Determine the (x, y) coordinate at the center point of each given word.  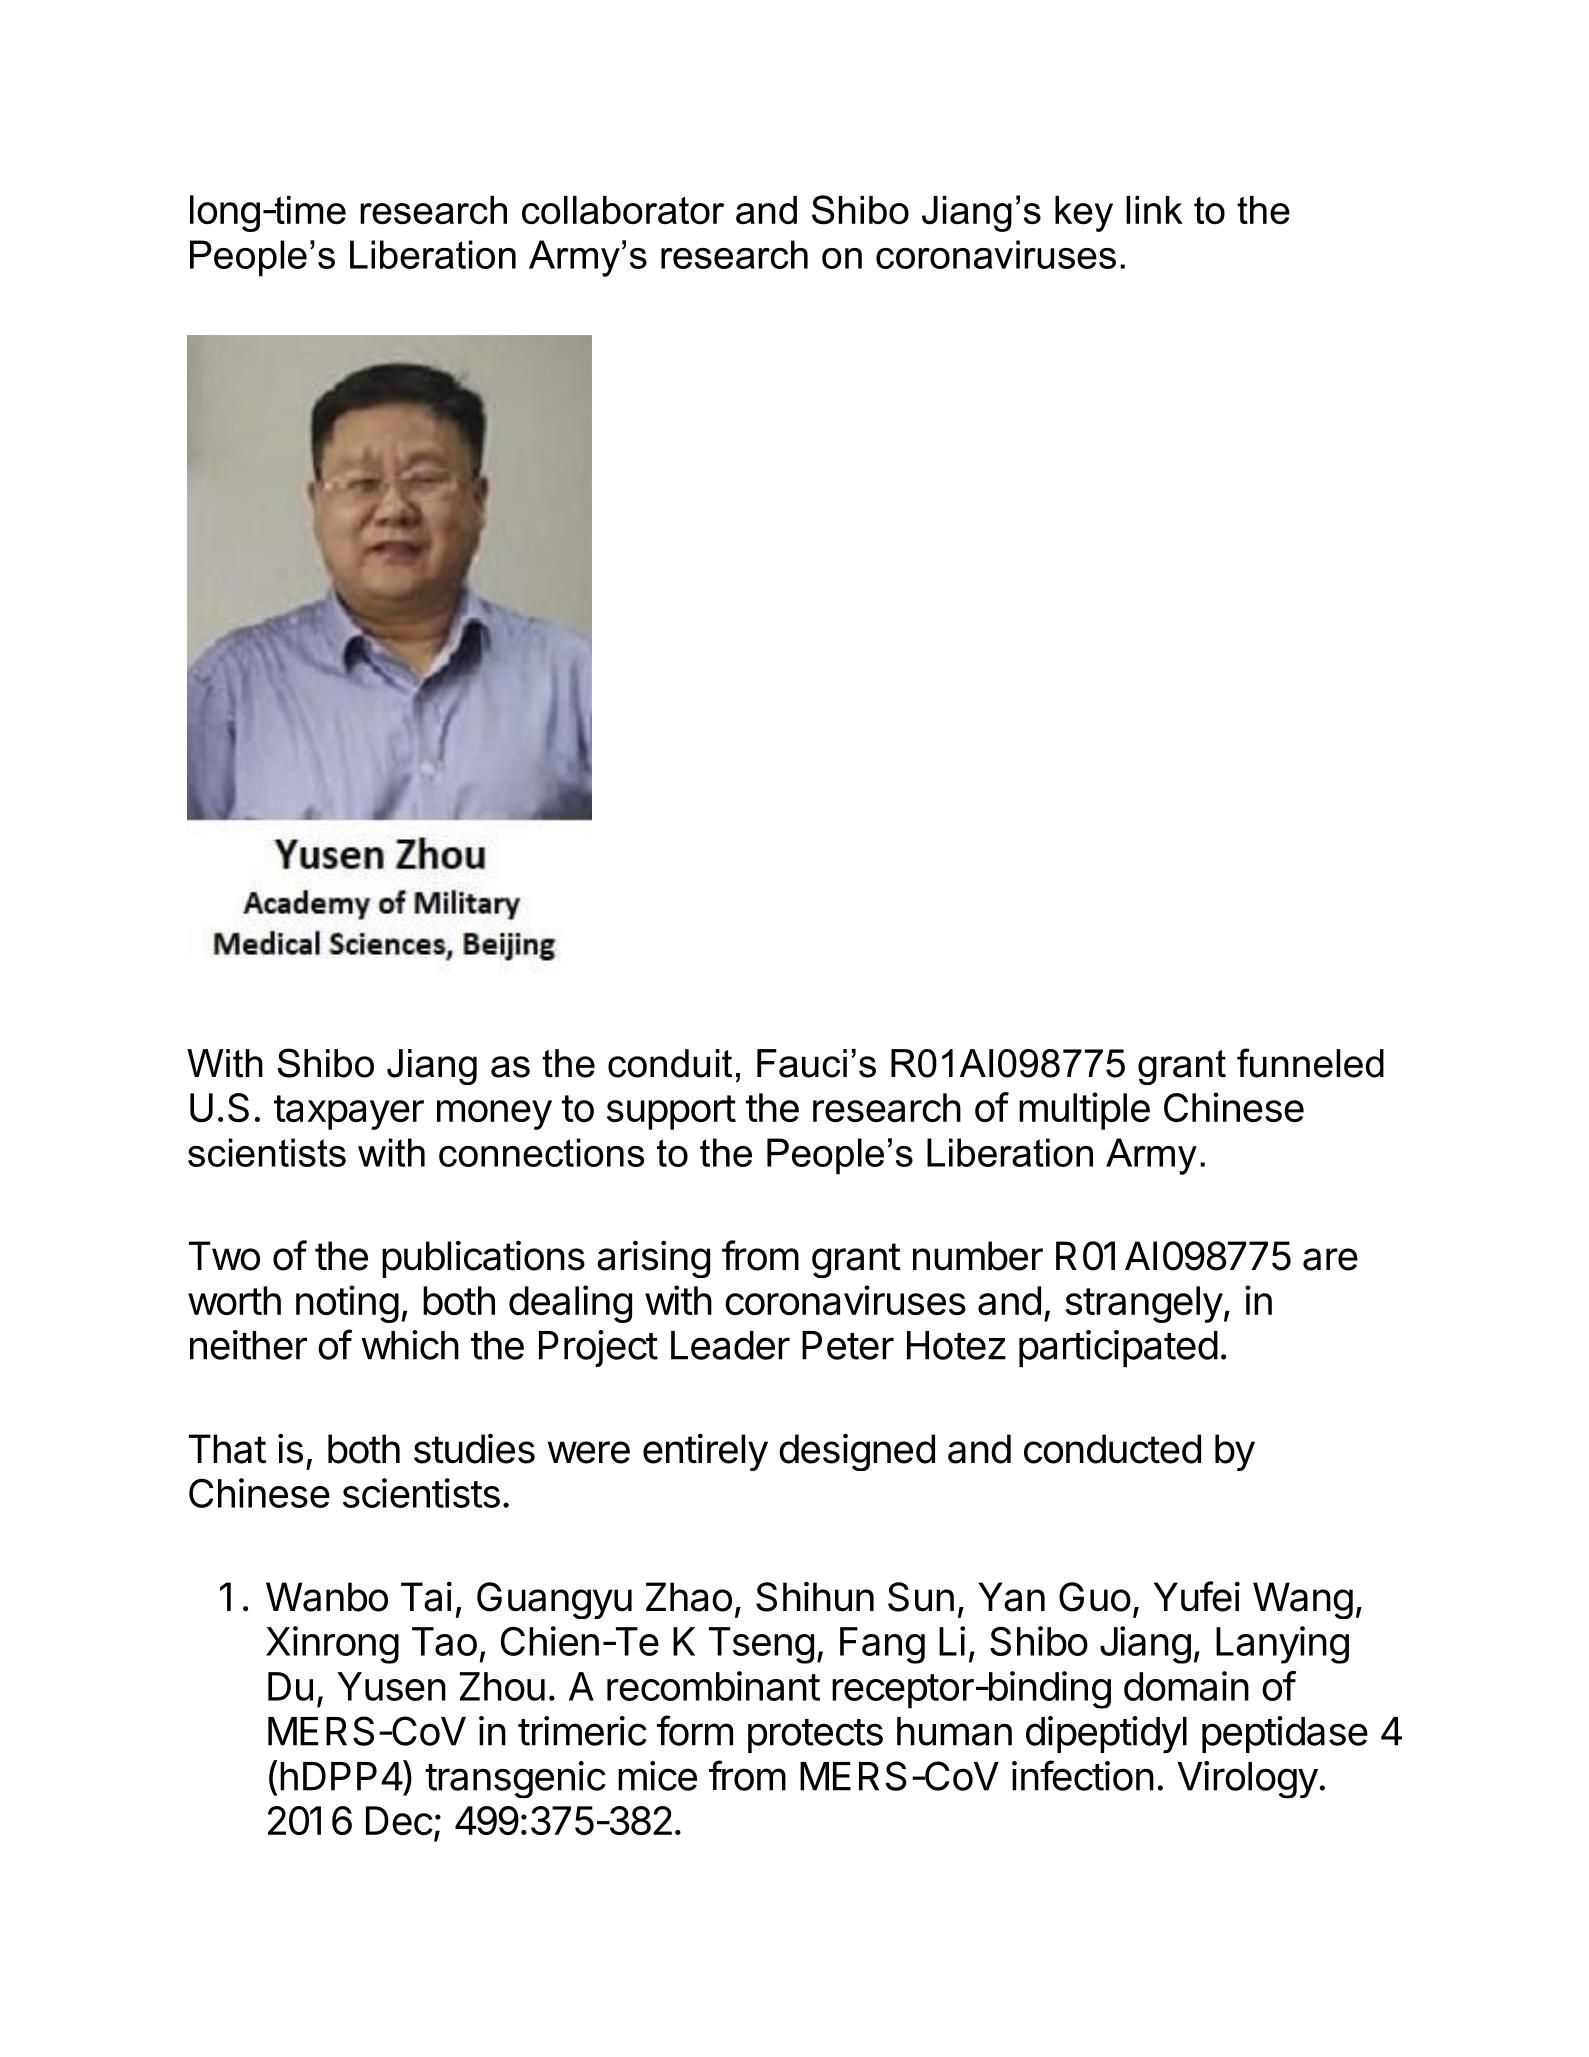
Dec (399, 1820)
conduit (670, 1063)
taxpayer (349, 1112)
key (1084, 214)
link (1154, 210)
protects (815, 1736)
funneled (1310, 1063)
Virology (1247, 1780)
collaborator (623, 210)
